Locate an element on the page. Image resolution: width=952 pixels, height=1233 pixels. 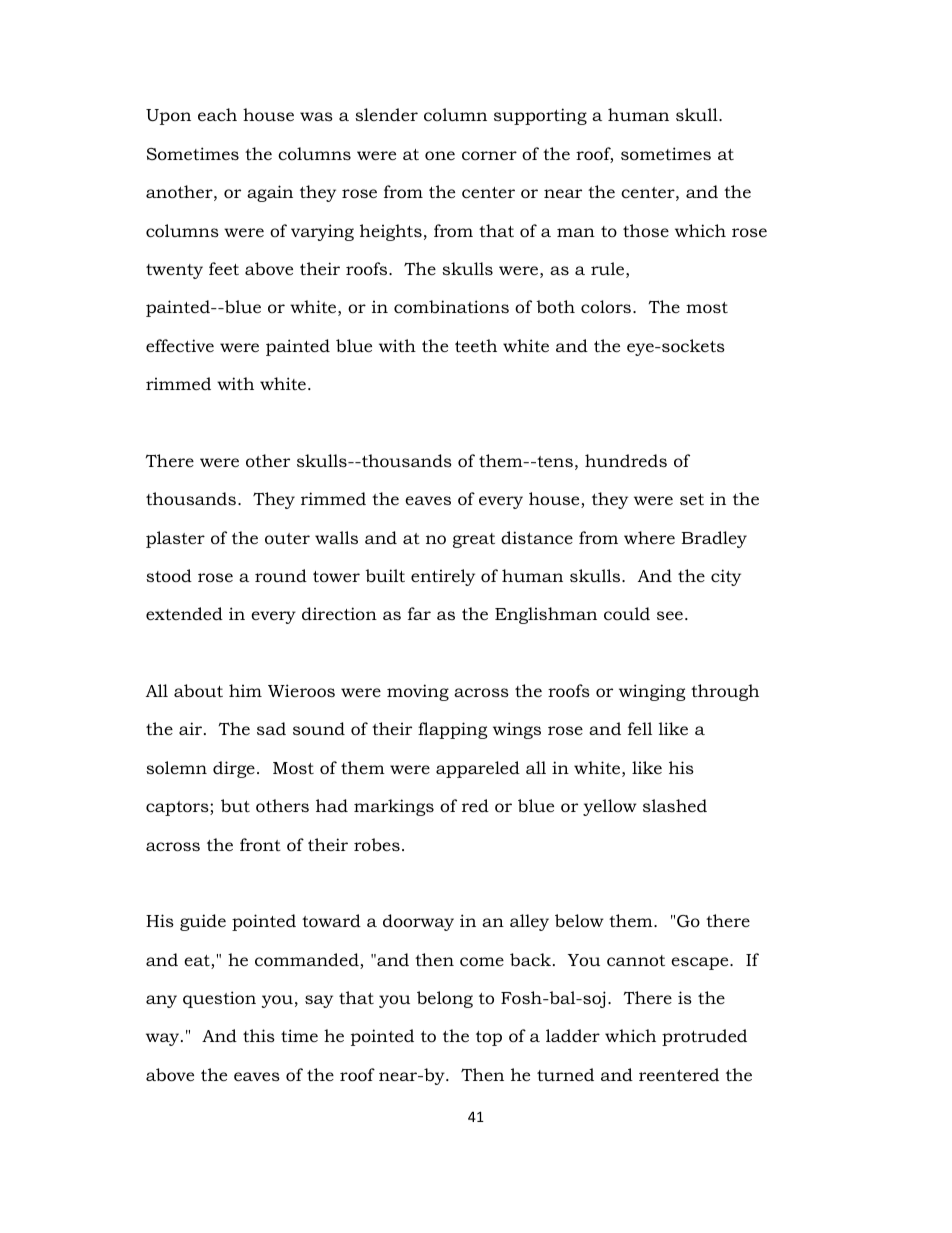
markings is located at coordinates (394, 807).
